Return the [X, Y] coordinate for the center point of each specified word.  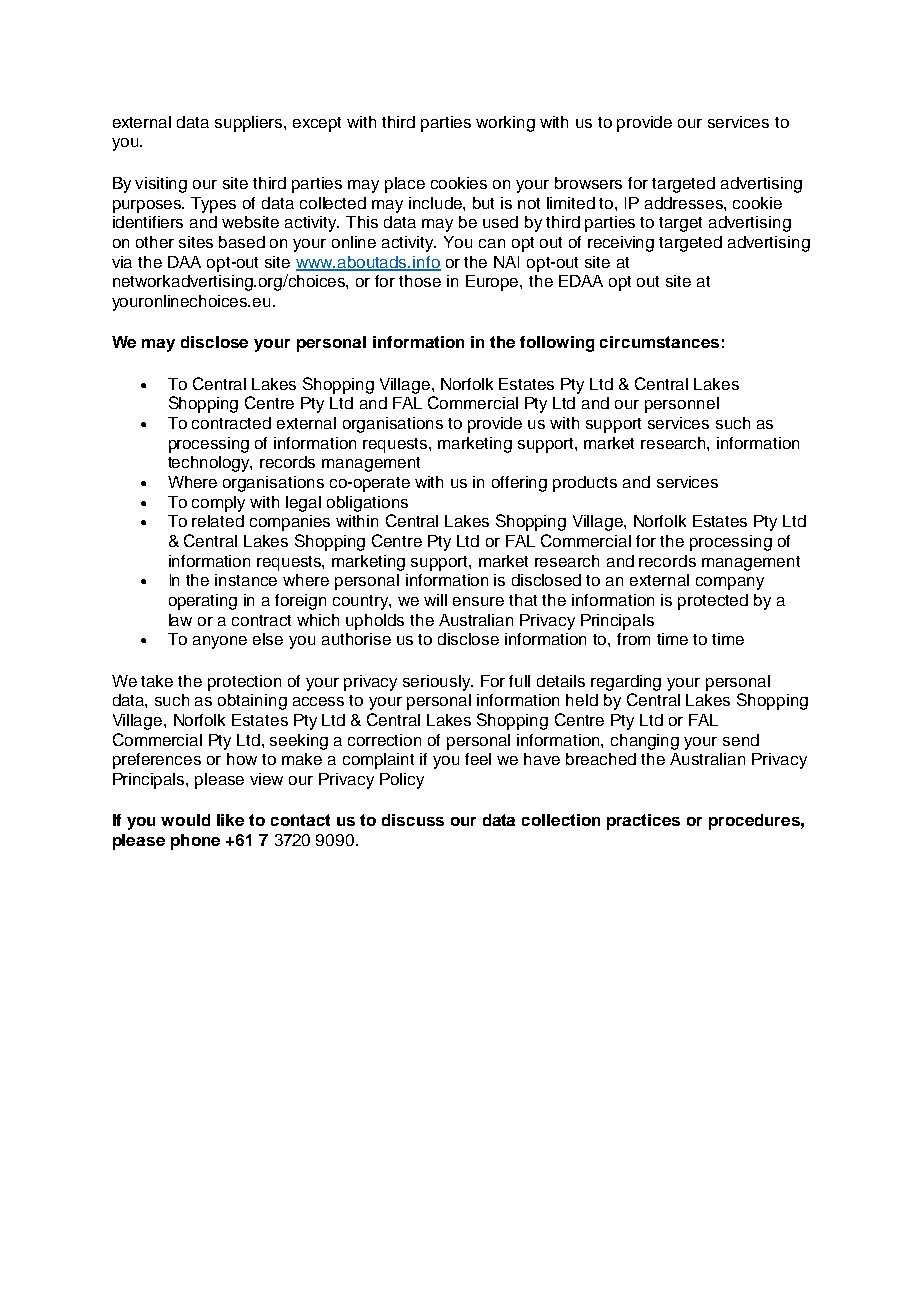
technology [210, 464]
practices [643, 822]
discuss [413, 820]
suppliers [250, 124]
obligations [367, 504]
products [585, 484]
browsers [588, 183]
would [185, 820]
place [405, 185]
